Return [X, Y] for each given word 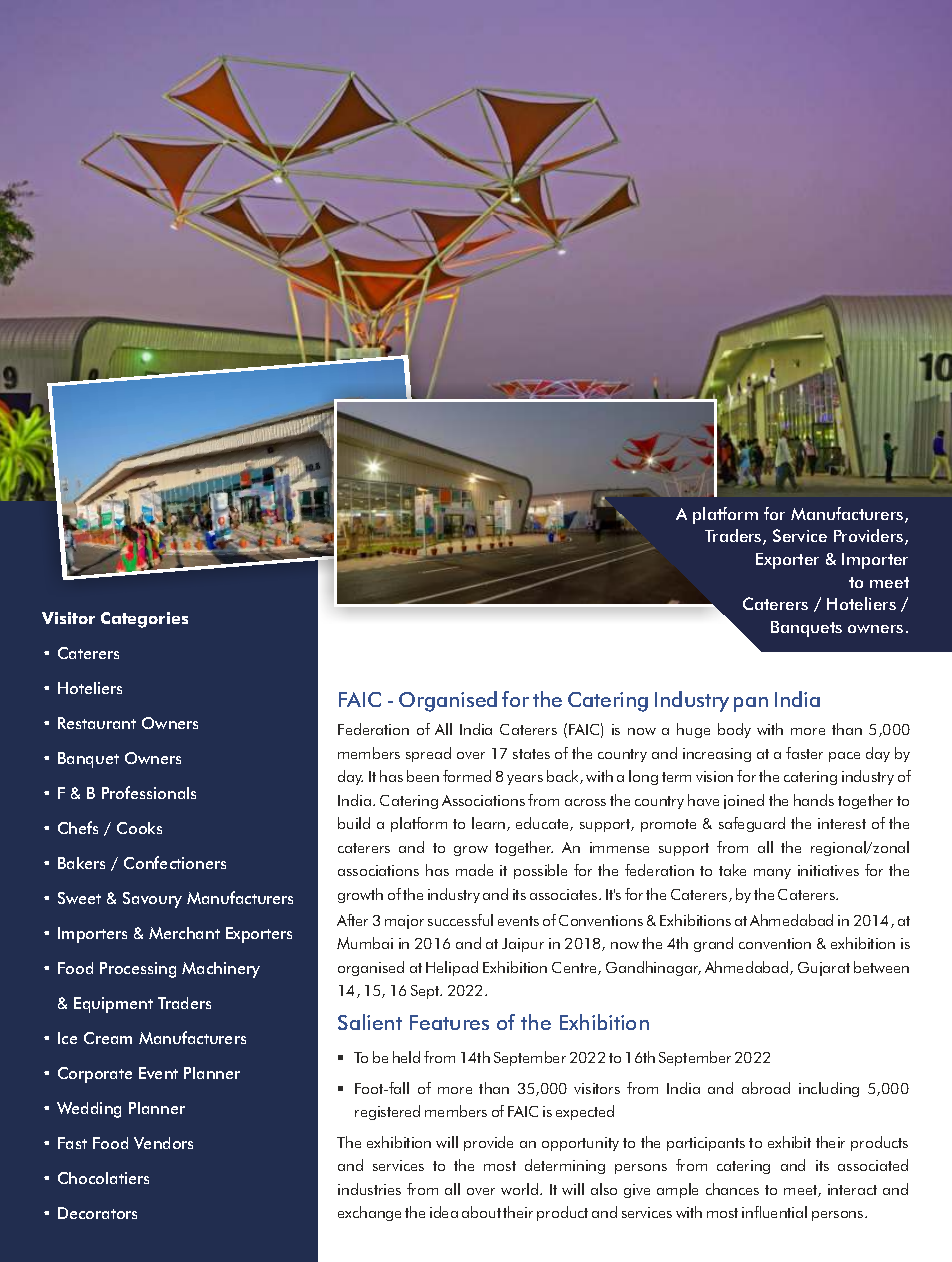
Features [449, 1022]
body [734, 730]
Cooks [139, 828]
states [531, 754]
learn [490, 824]
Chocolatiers [103, 1178]
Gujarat [824, 969]
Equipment [113, 1005]
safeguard [752, 824]
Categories [144, 620]
